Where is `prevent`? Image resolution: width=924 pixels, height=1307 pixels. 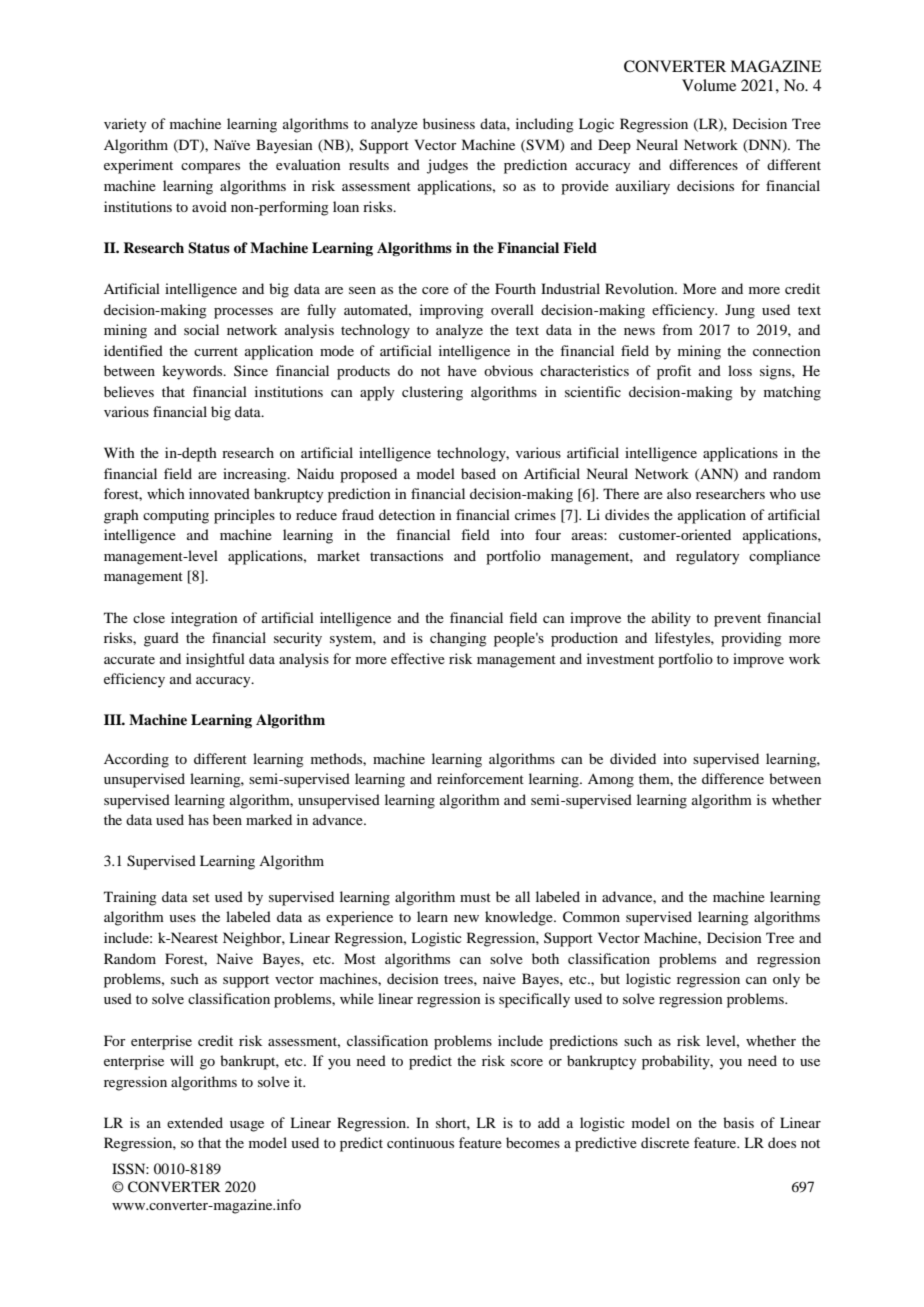
prevent is located at coordinates (737, 620).
